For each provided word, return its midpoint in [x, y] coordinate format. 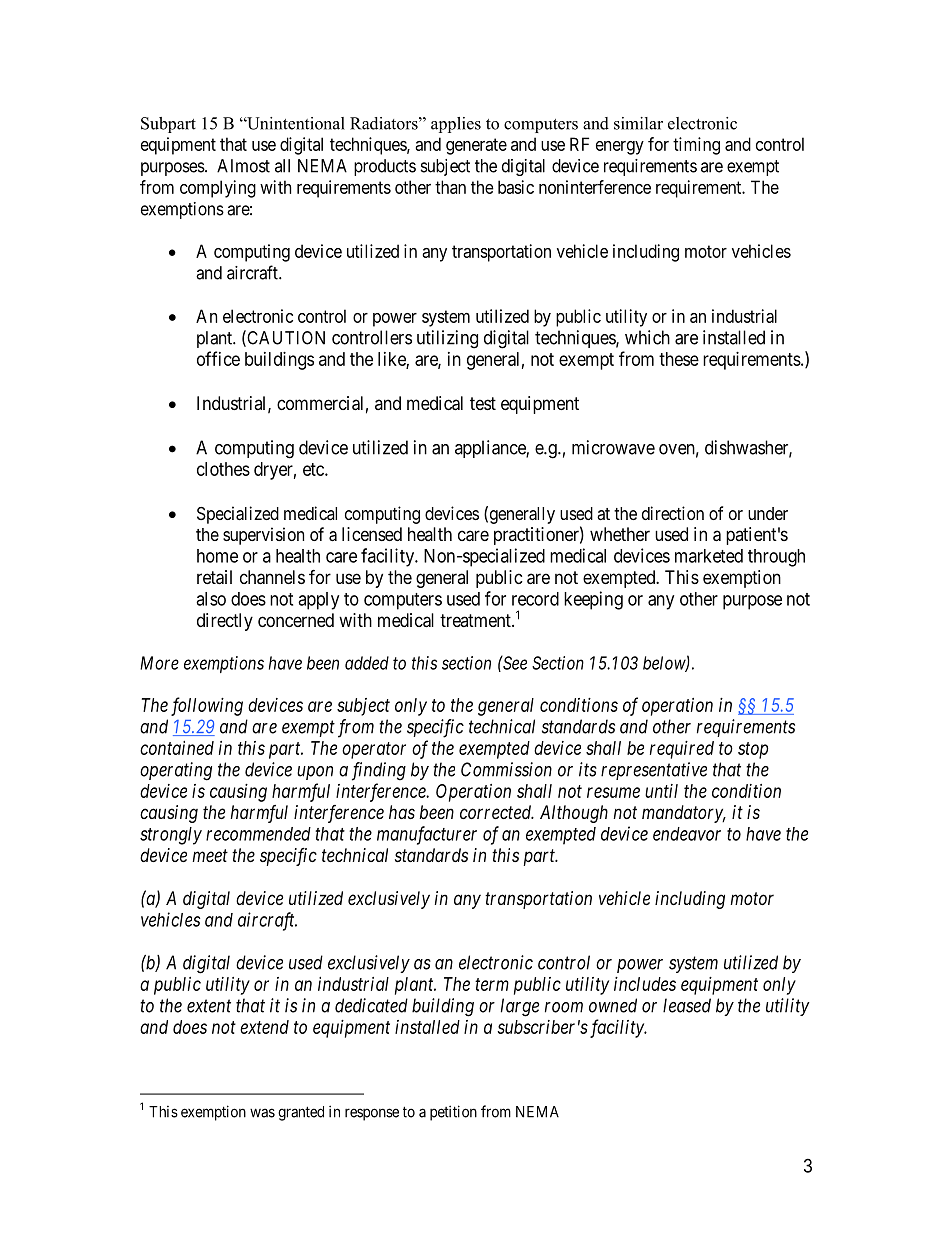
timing [696, 146]
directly [225, 622]
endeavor [687, 834]
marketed [709, 556]
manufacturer [427, 835]
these [679, 359]
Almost [243, 166]
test [483, 403]
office [218, 358]
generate [476, 146]
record [535, 599]
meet [210, 855]
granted [301, 1113]
